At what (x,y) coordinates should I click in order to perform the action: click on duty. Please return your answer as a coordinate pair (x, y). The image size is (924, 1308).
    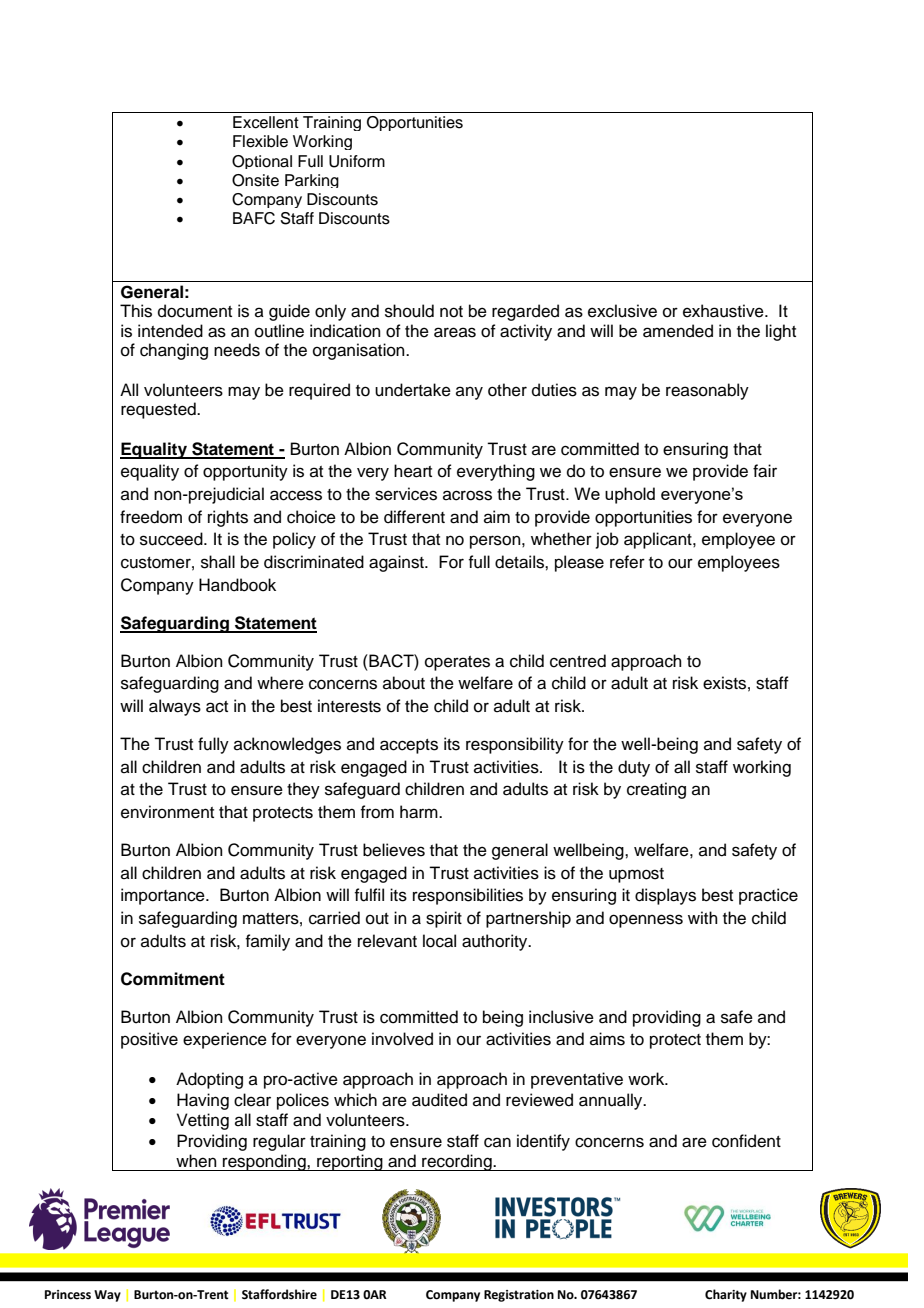
    Looking at the image, I should click on (634, 768).
